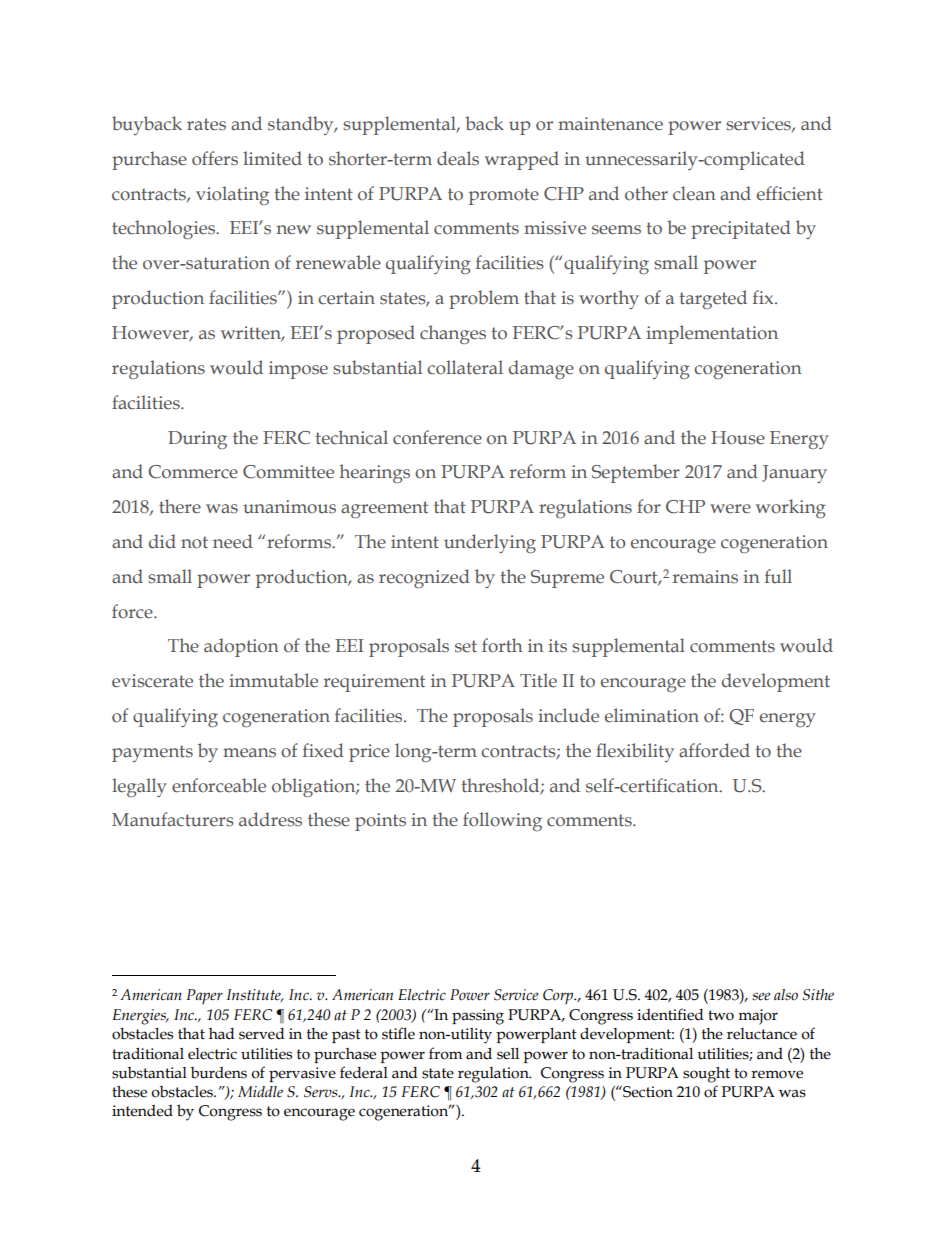  Describe the element at coordinates (219, 1073) in the screenshot. I see `burdens` at that location.
